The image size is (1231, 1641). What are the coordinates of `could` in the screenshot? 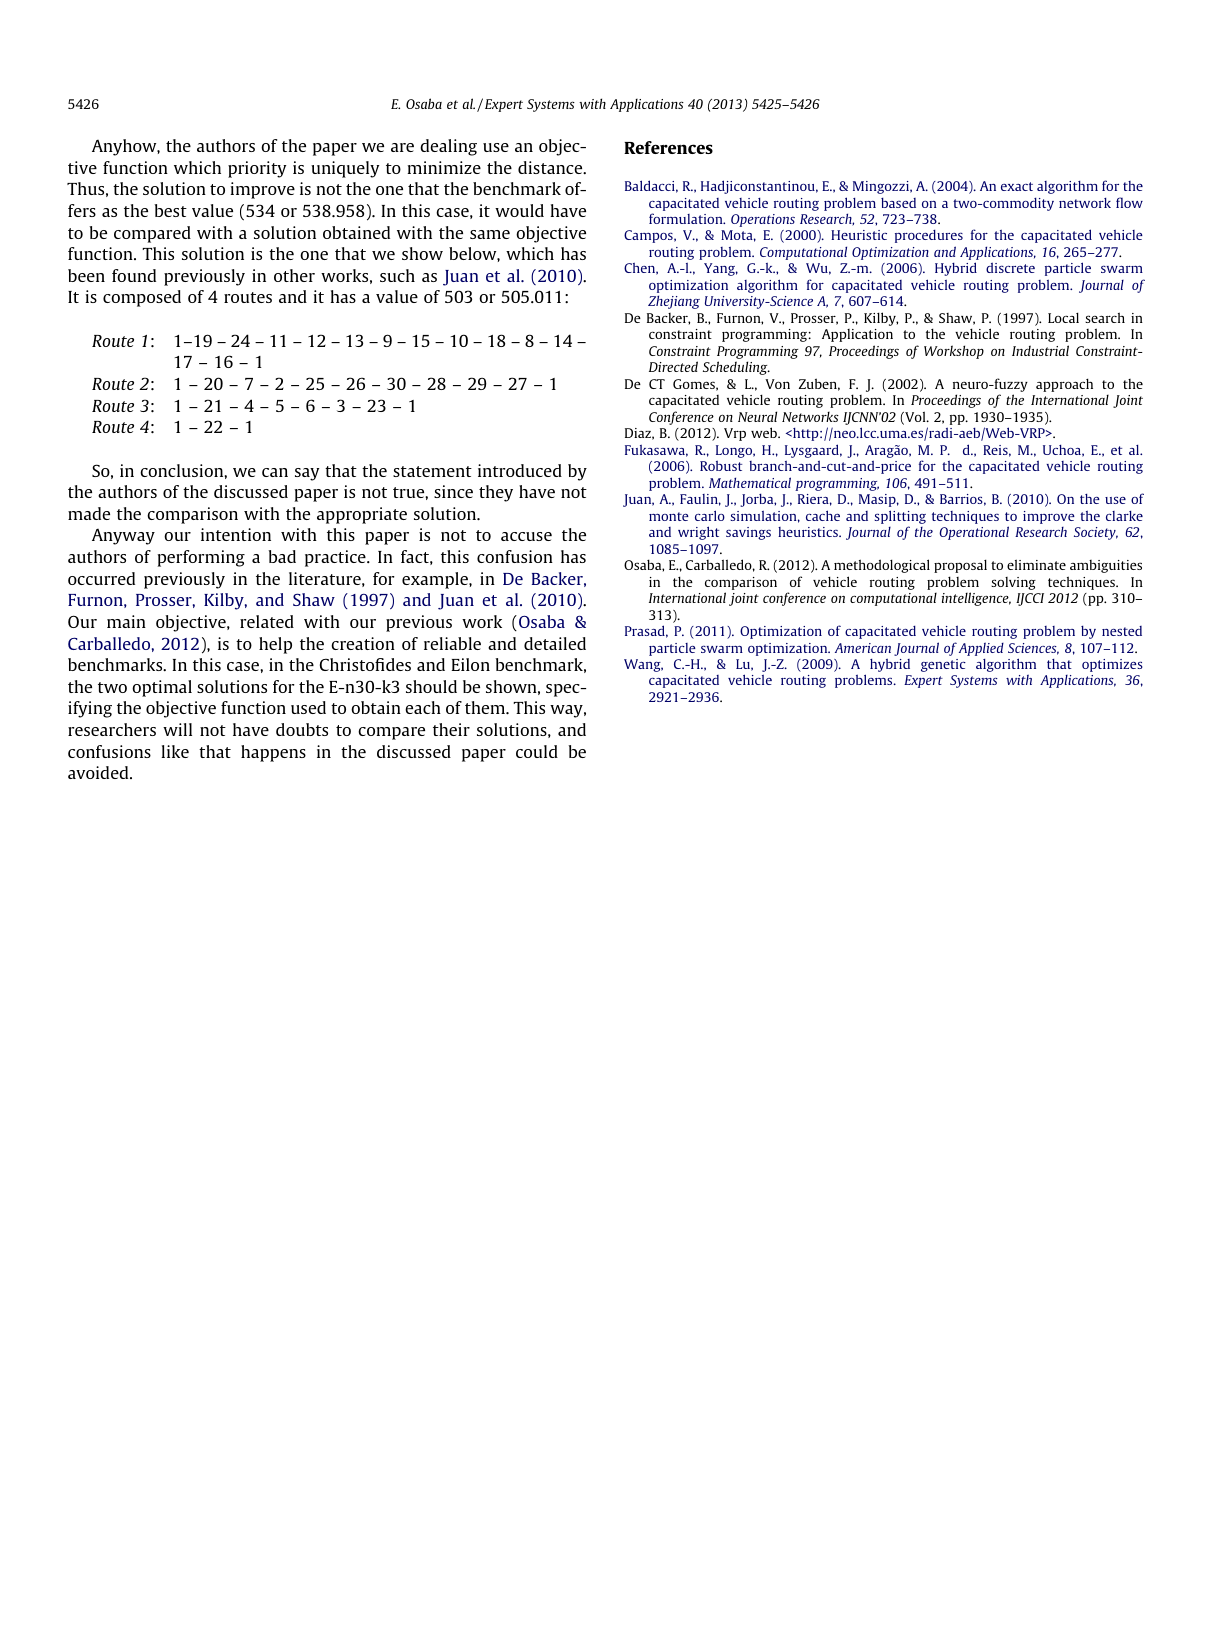 It's located at (537, 751).
